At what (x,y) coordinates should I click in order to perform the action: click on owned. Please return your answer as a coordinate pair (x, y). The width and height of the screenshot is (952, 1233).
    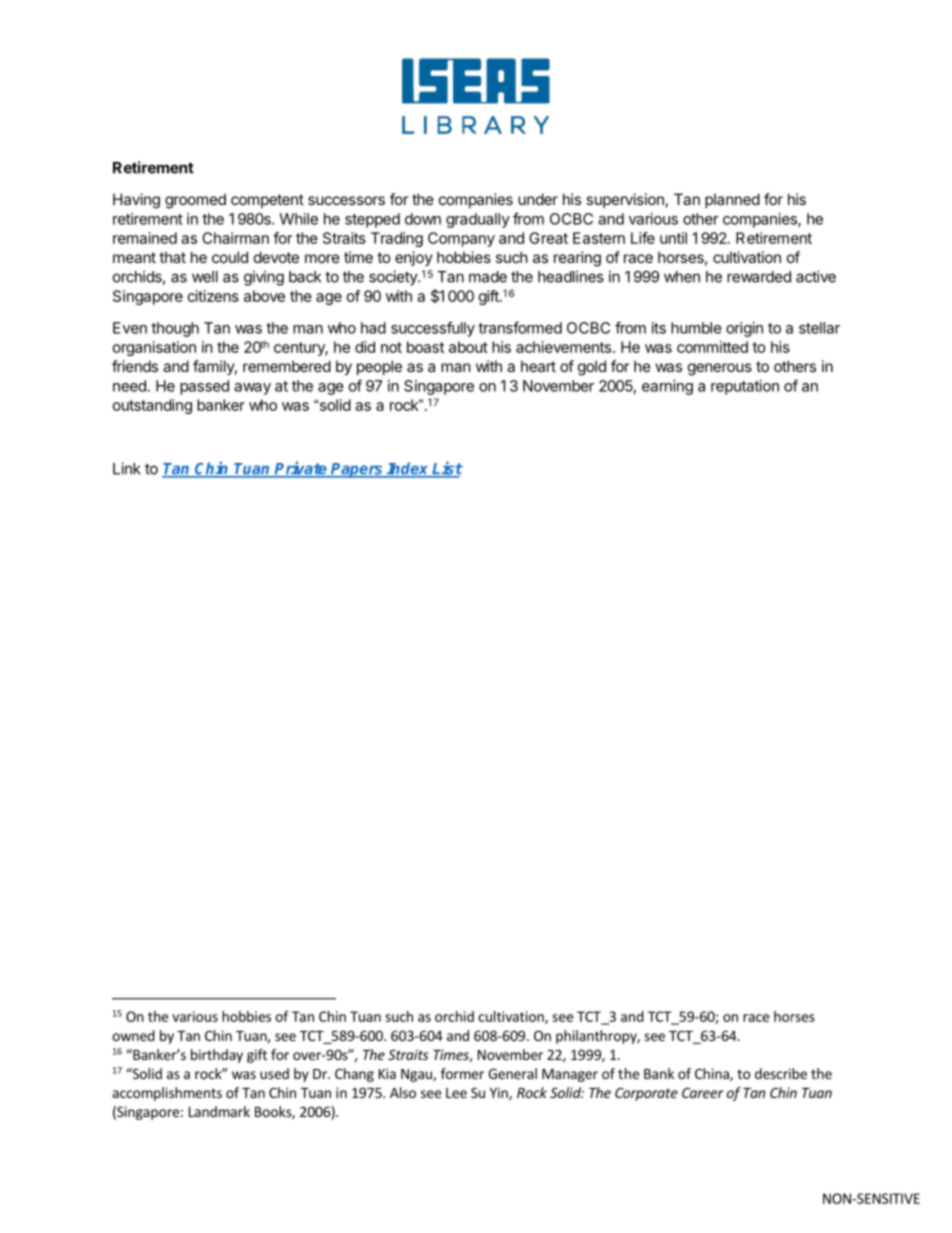
    Looking at the image, I should click on (133, 1035).
